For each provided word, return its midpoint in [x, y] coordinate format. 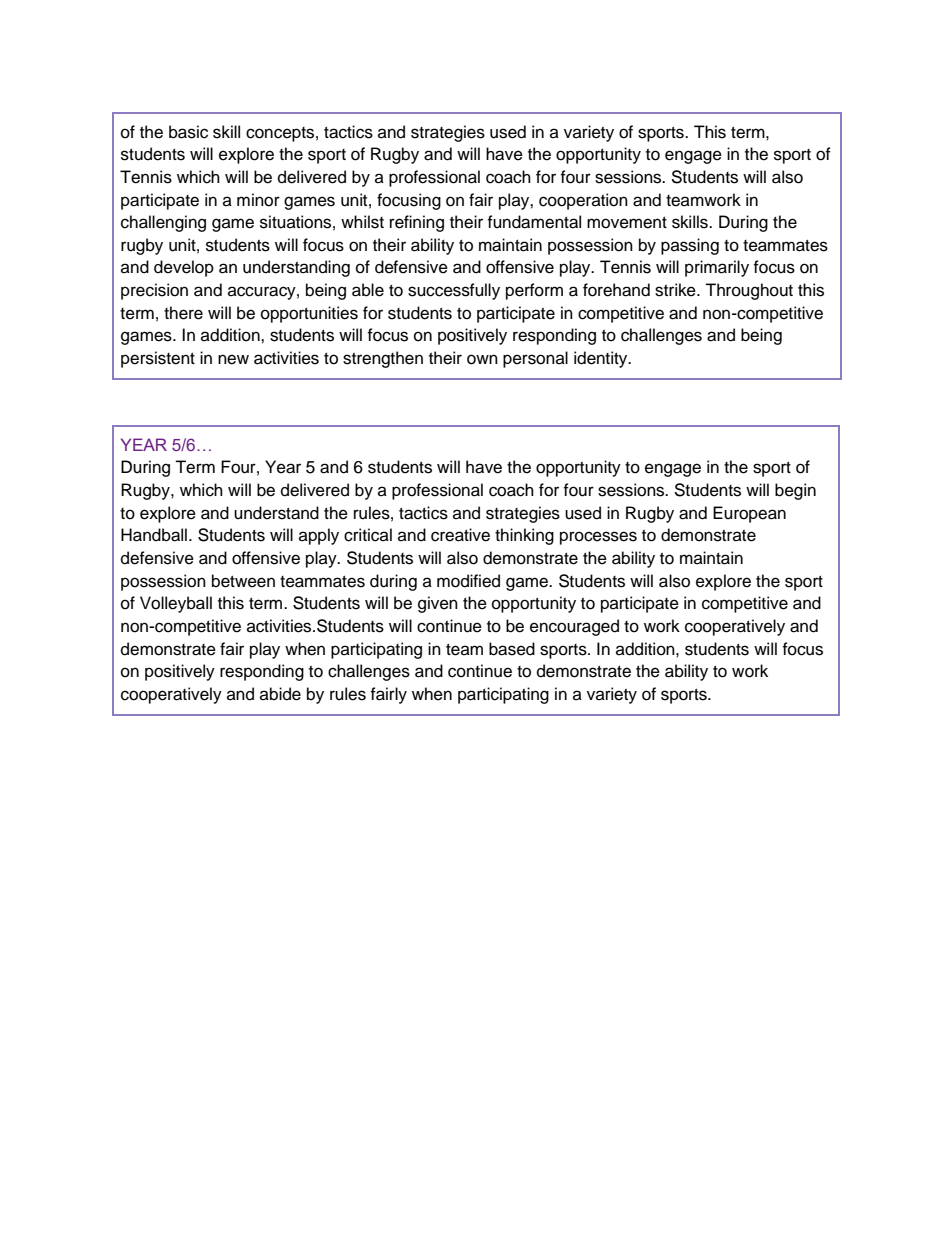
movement [627, 223]
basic [188, 132]
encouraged [574, 627]
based [512, 649]
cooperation [583, 201]
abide [280, 694]
